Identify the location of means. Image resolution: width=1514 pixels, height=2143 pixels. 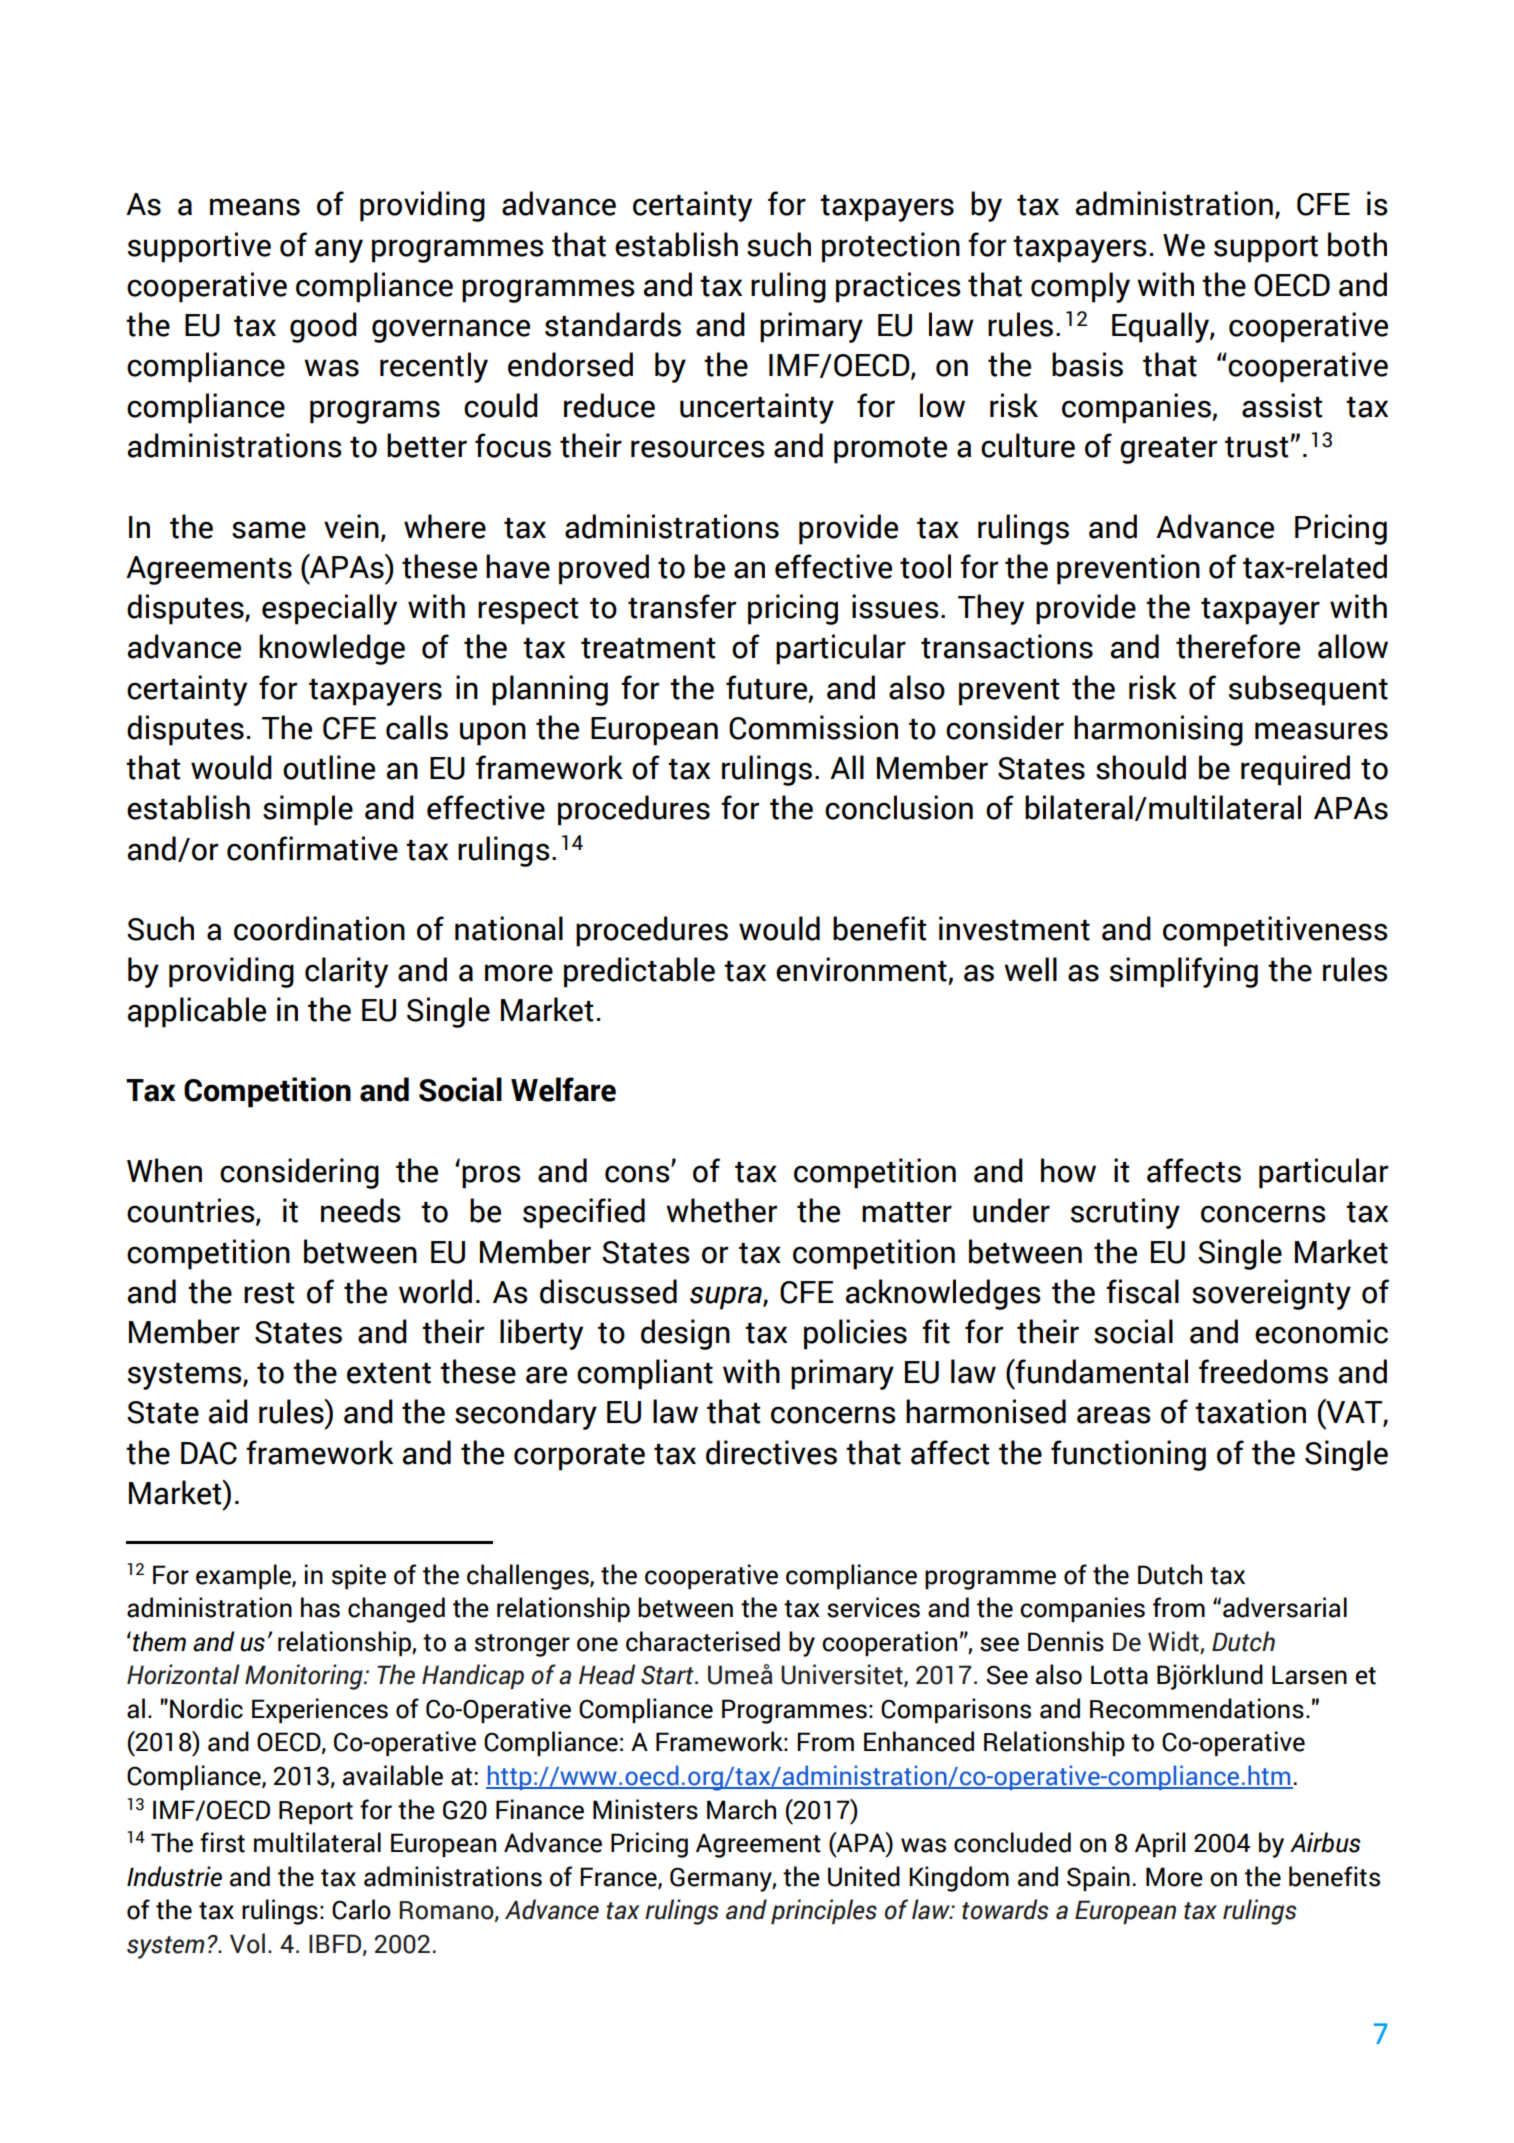
(255, 207).
